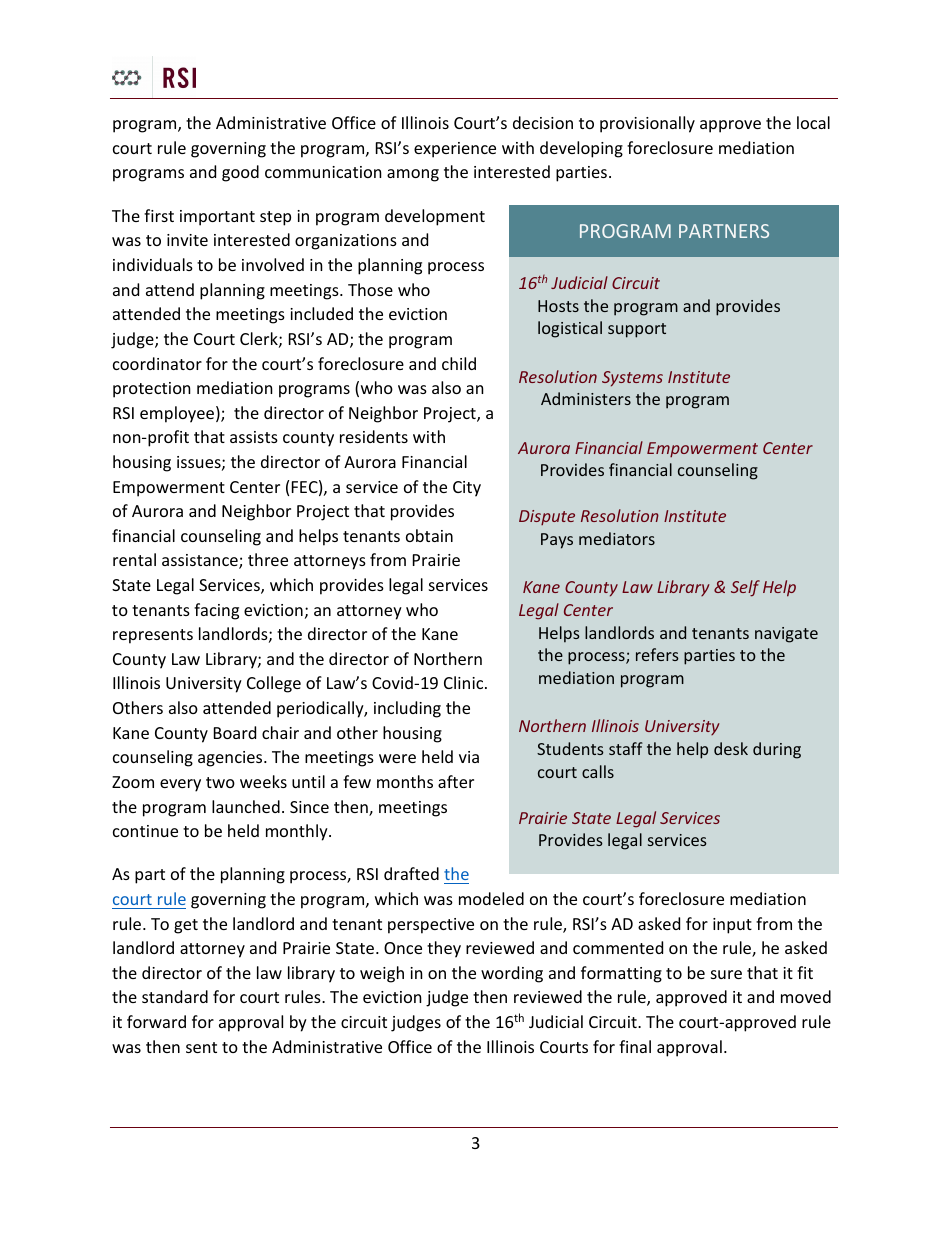  Describe the element at coordinates (465, 682) in the document. I see `Clinic` at that location.
